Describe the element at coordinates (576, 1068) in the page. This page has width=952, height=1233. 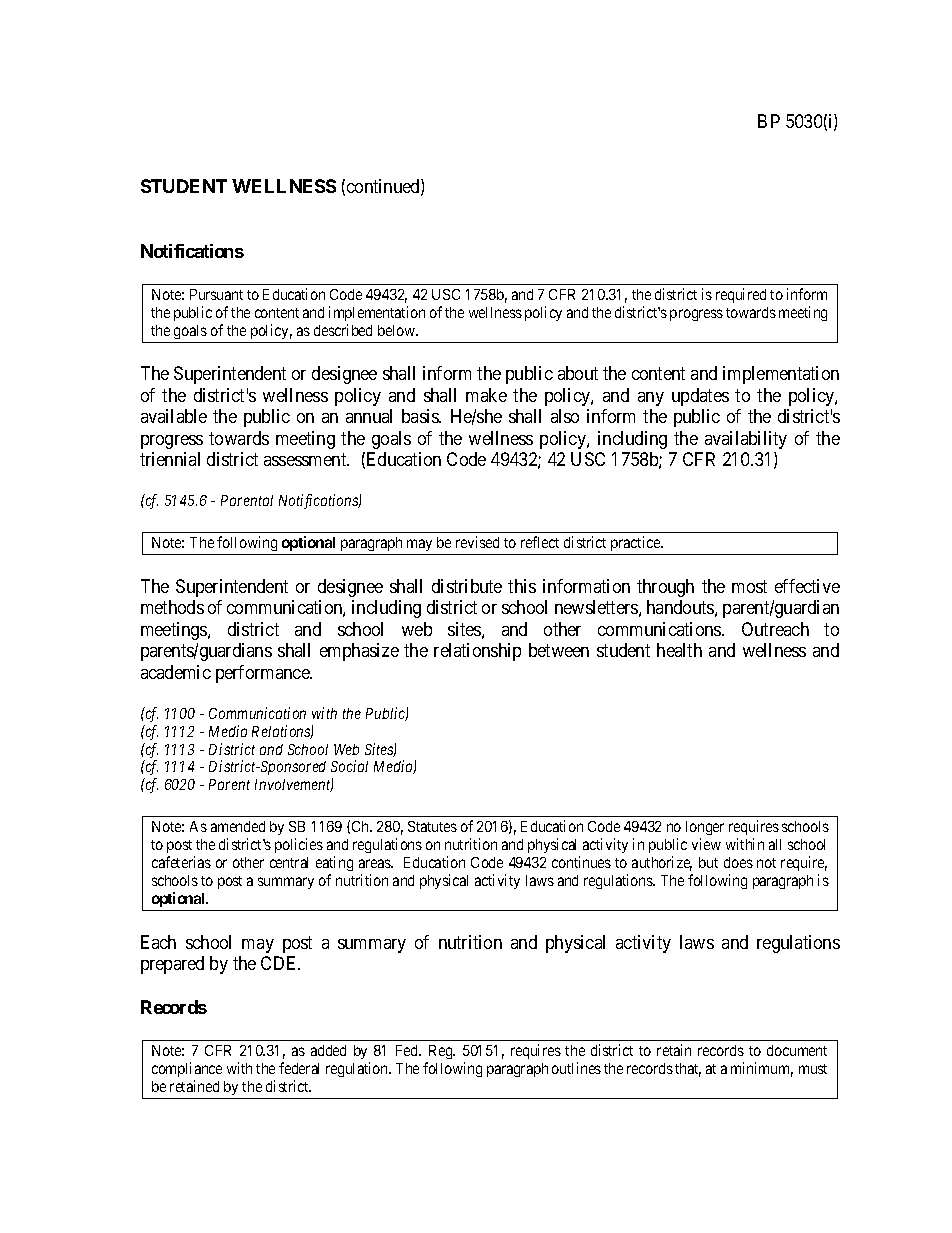
I see `outlines` at that location.
